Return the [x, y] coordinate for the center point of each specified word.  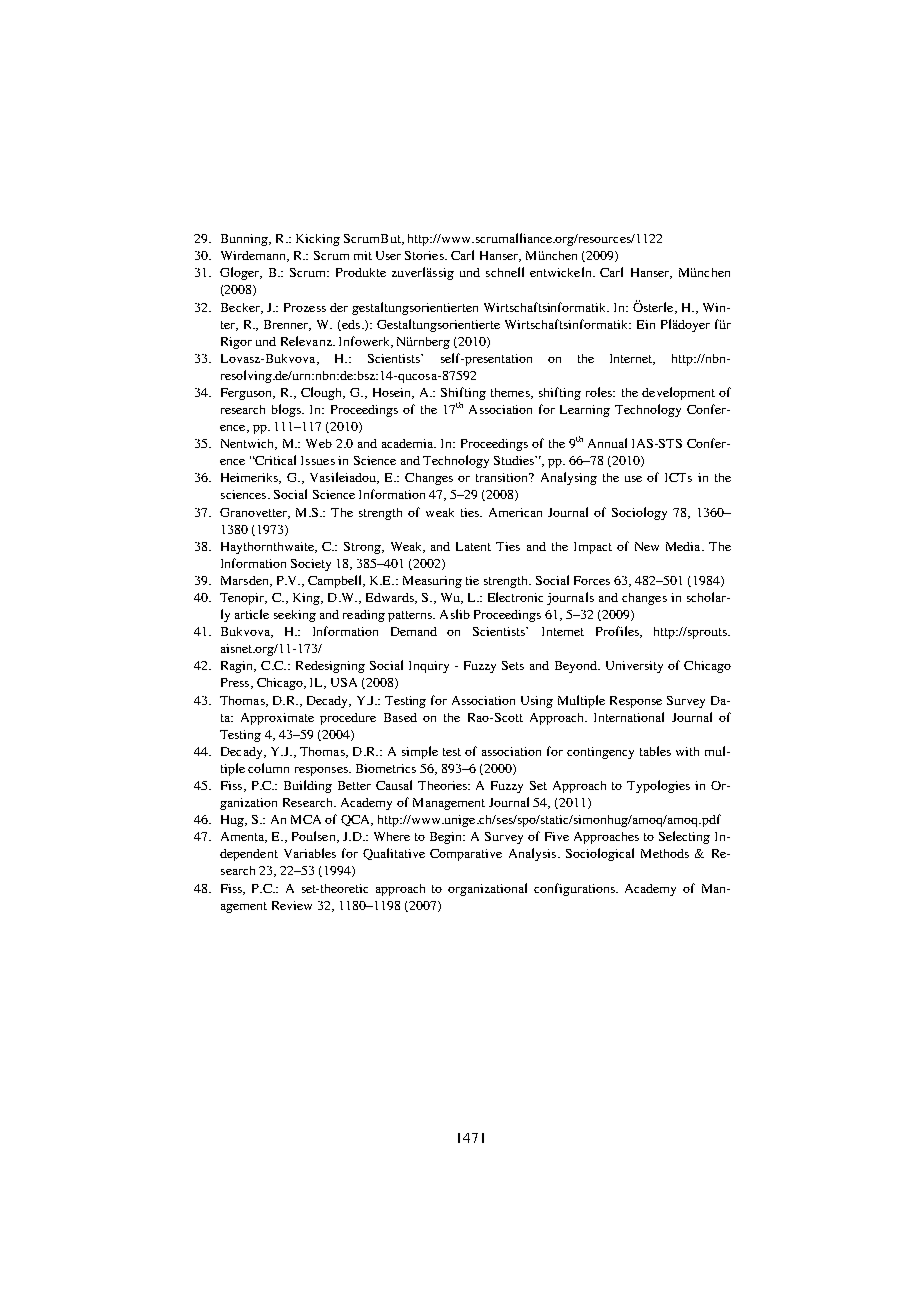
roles [600, 392]
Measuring [432, 582]
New [647, 546]
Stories [425, 255]
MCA [306, 819]
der [339, 307]
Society [311, 565]
